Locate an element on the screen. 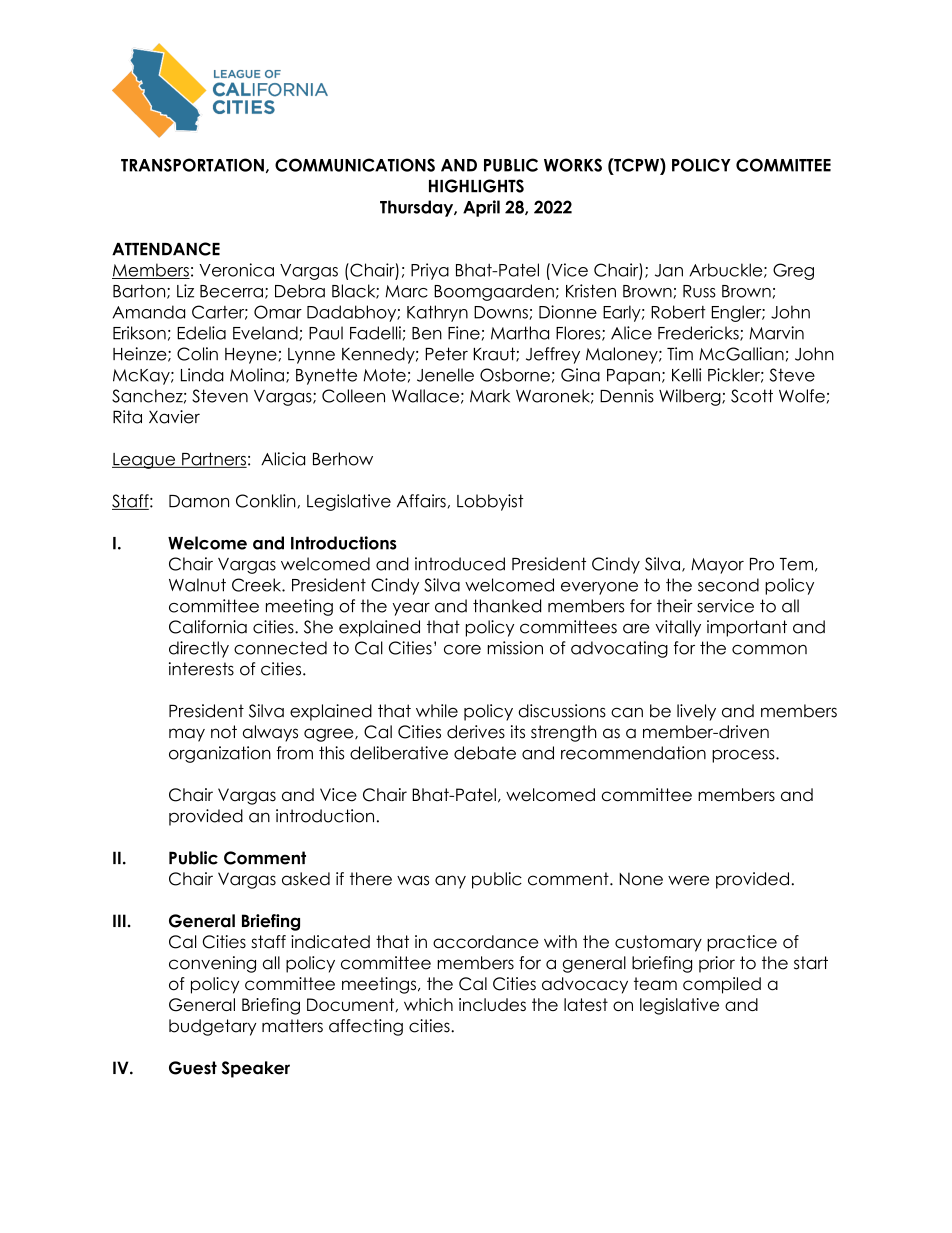  Scott is located at coordinates (752, 396).
